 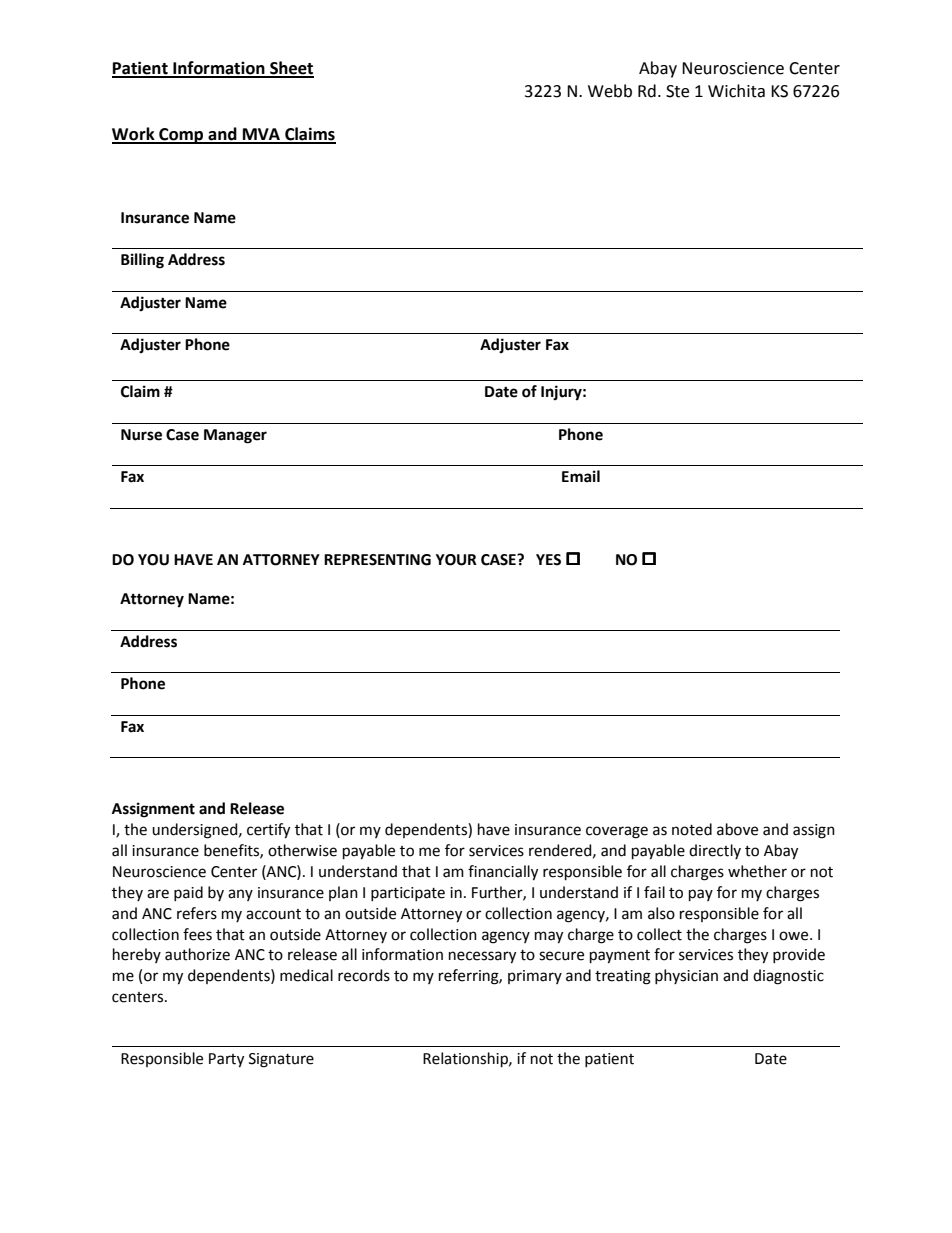 What do you see at coordinates (456, 560) in the page?
I see `YOUR` at bounding box center [456, 560].
